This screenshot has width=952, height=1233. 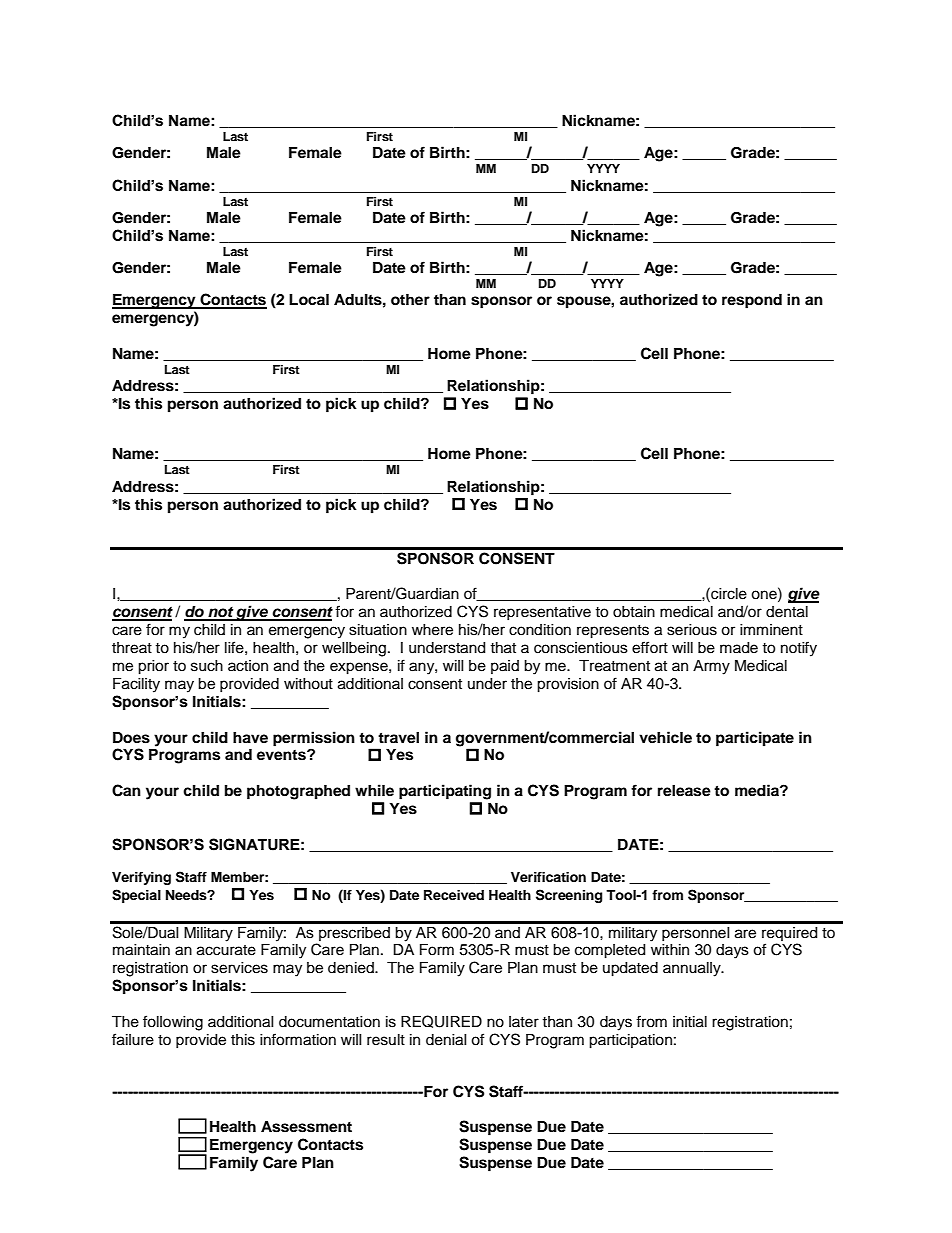 What do you see at coordinates (692, 630) in the screenshot?
I see `serious` at bounding box center [692, 630].
